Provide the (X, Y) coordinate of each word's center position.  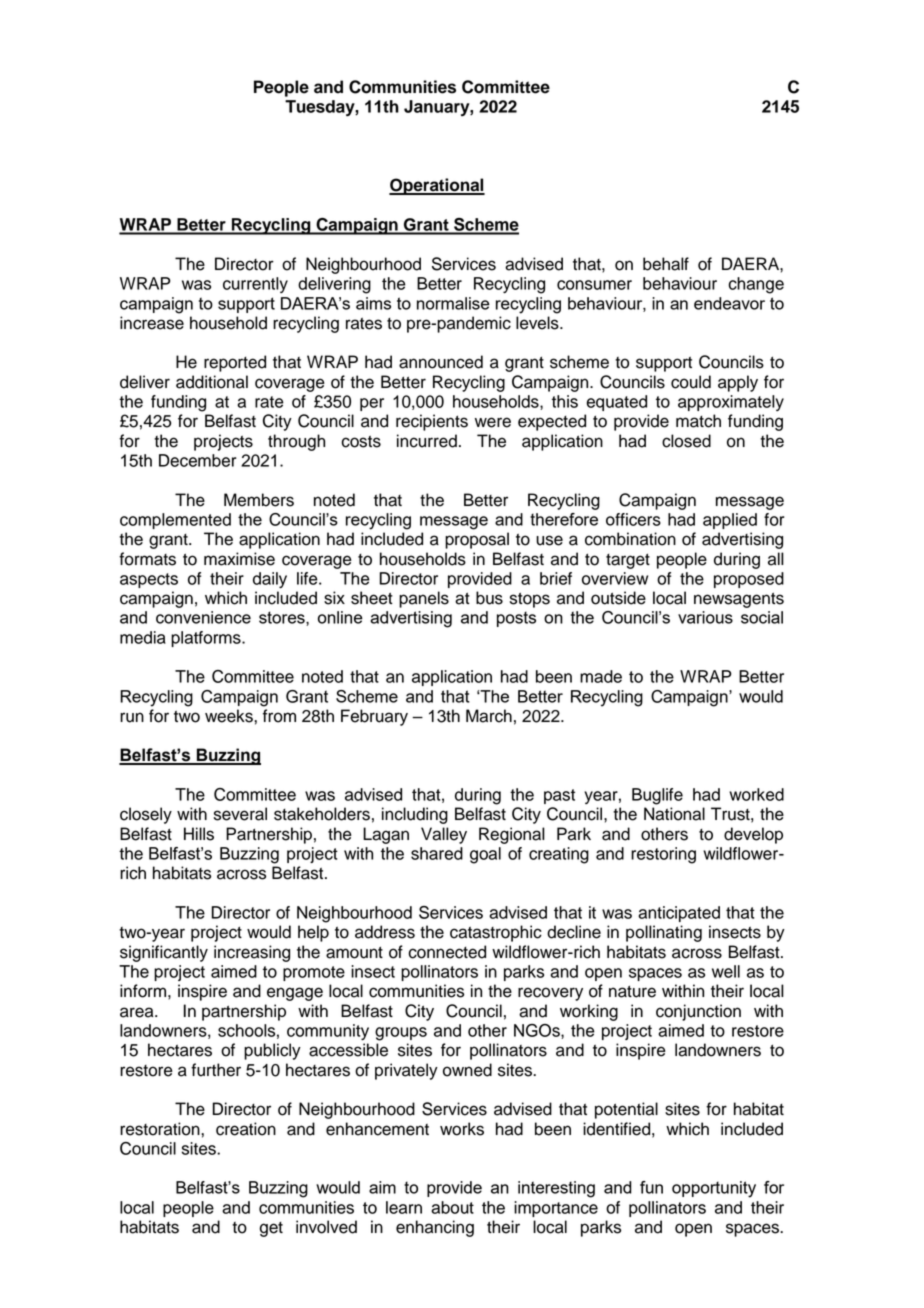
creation (246, 1129)
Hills (199, 834)
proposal (477, 540)
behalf (666, 264)
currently (255, 285)
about (452, 1207)
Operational (437, 186)
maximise (239, 559)
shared (437, 853)
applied (730, 521)
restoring (663, 855)
